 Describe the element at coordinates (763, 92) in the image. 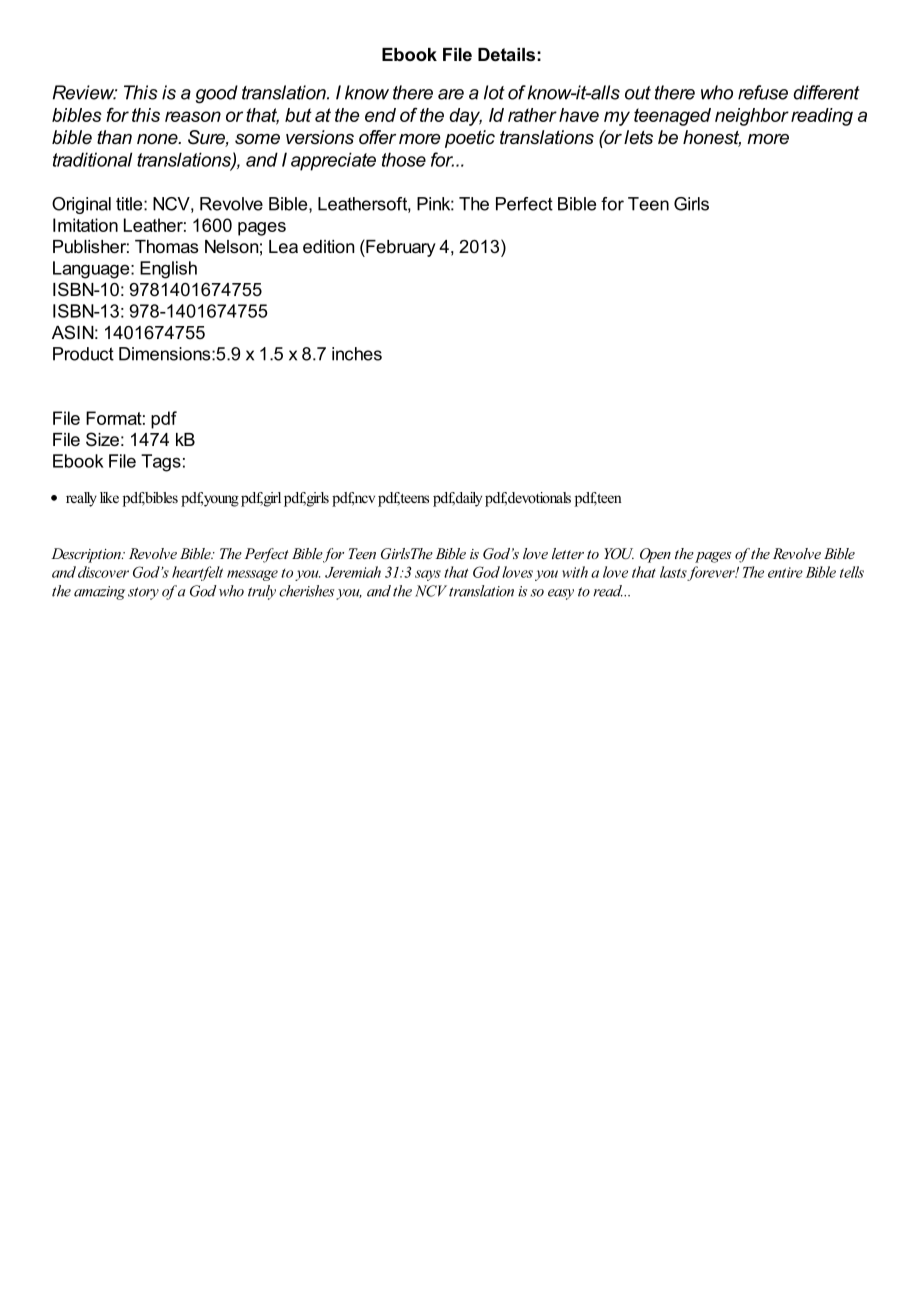

I see `refuse` at that location.
